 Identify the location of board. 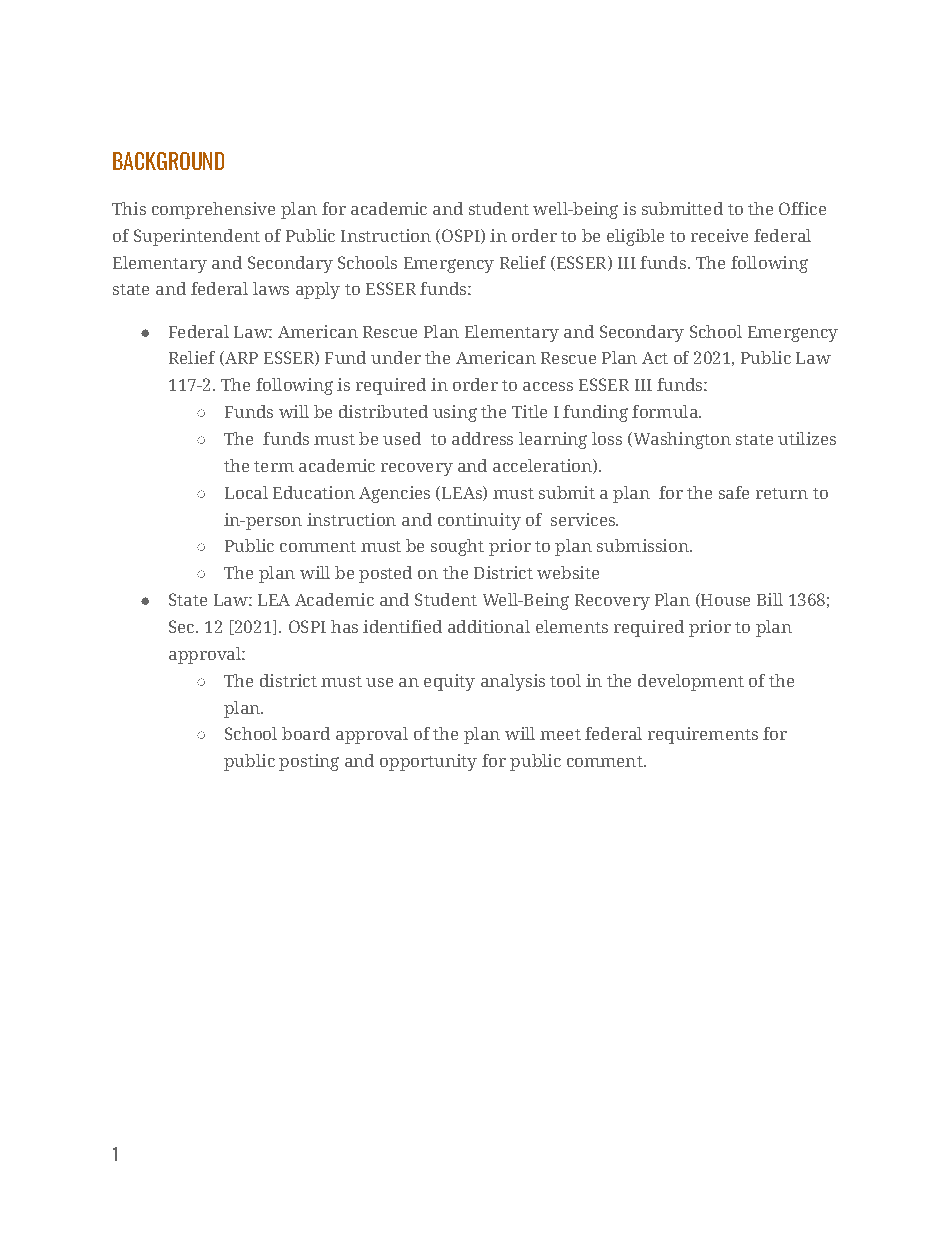
(306, 733).
